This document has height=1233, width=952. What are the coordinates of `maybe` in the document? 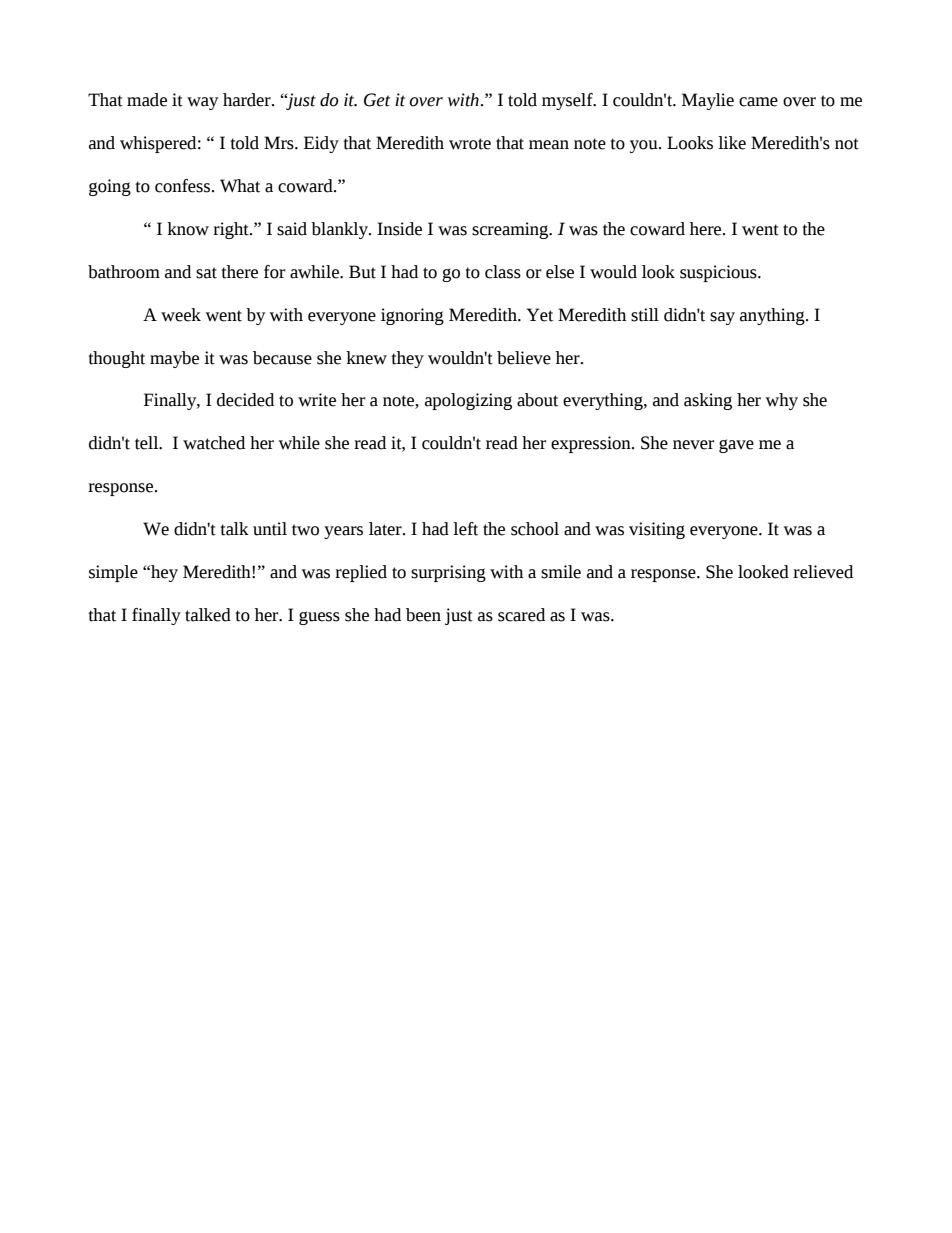 It's located at (174, 359).
